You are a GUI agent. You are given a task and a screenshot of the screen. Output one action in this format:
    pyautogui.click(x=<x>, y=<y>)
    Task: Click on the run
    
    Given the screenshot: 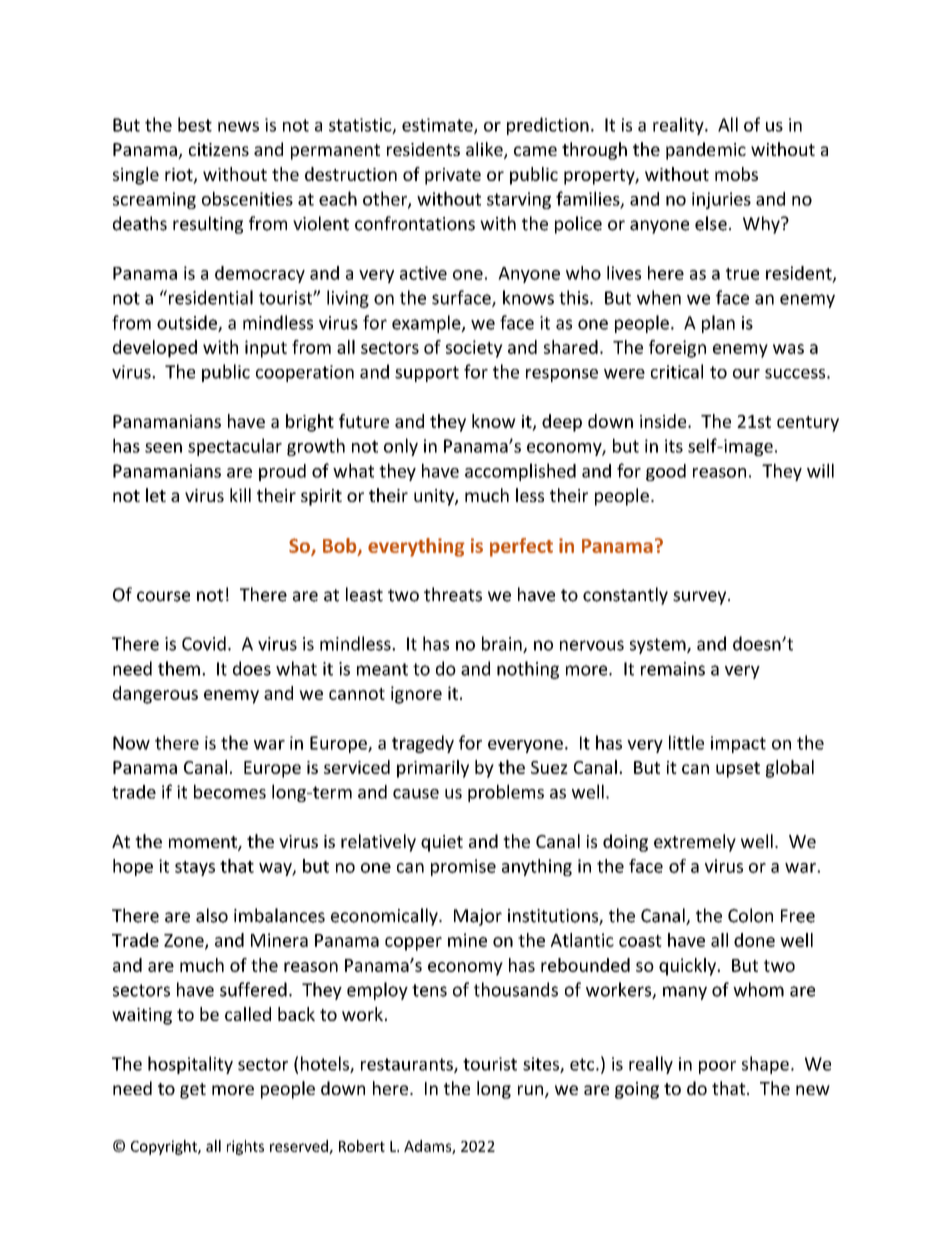 What is the action you would take?
    pyautogui.click(x=532, y=1091)
